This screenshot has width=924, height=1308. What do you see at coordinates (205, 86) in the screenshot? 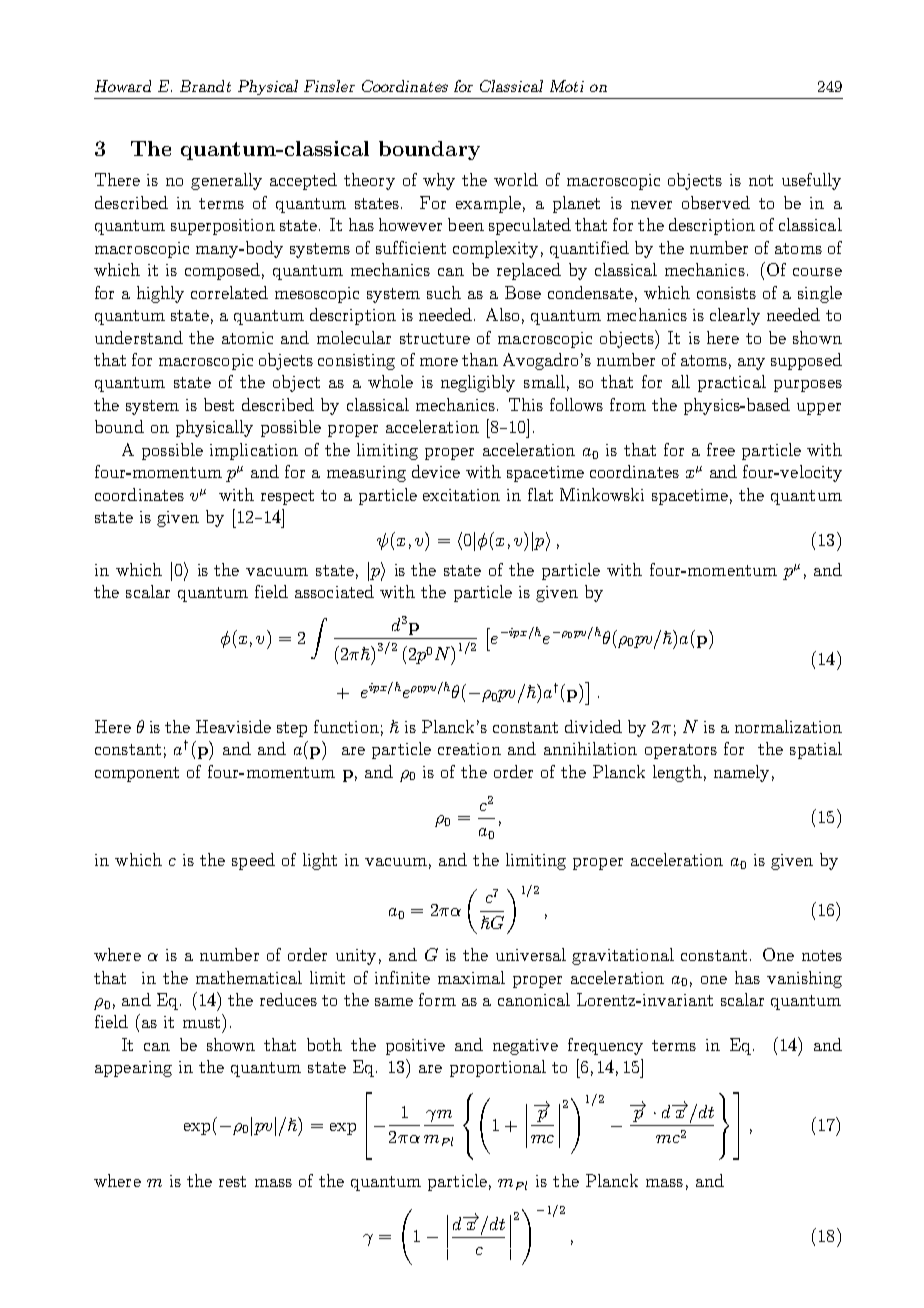
I see `Brandt` at bounding box center [205, 86].
